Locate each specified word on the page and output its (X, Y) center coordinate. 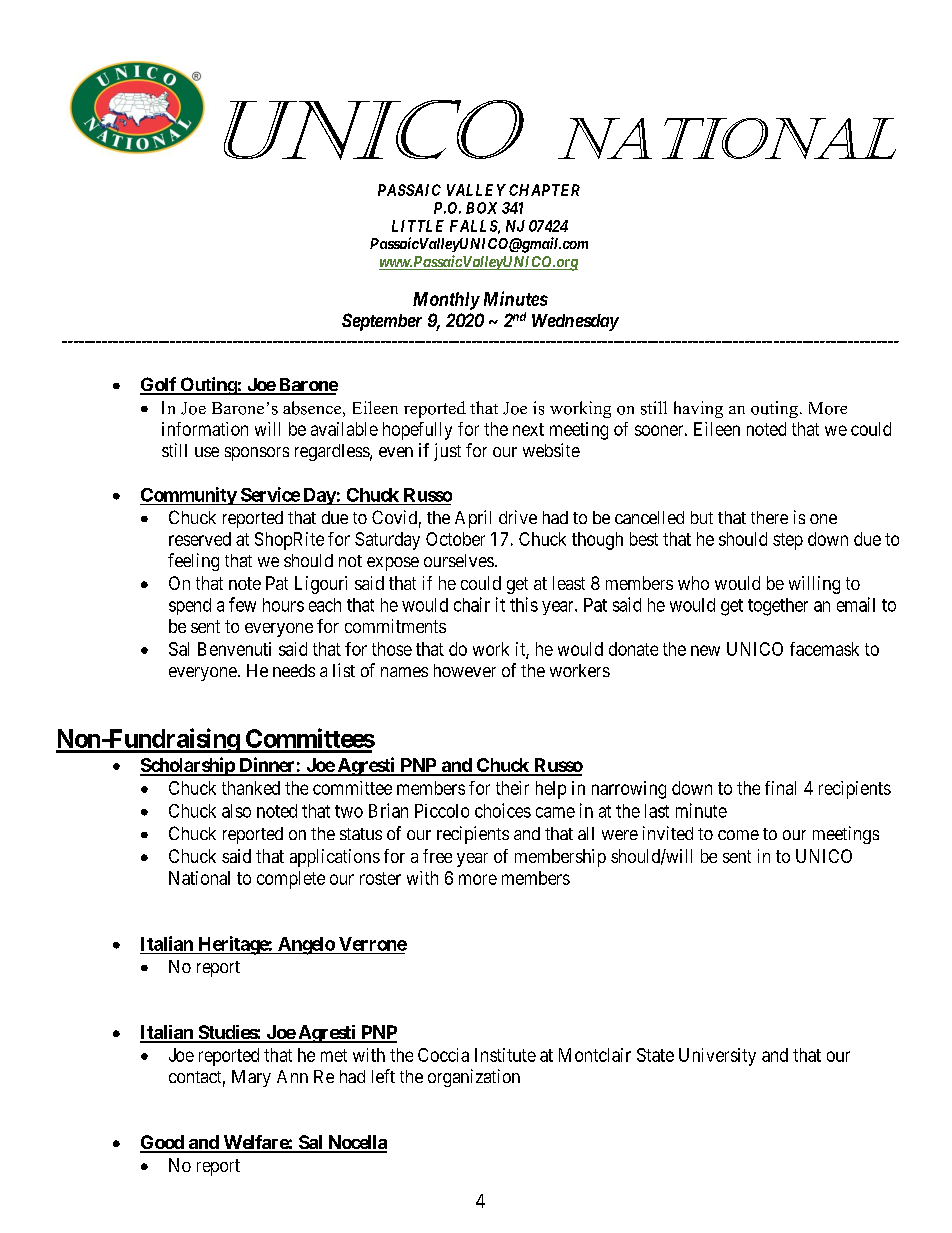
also (236, 811)
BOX (481, 208)
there (769, 517)
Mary (251, 1078)
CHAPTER (544, 190)
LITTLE (418, 226)
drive (518, 517)
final (780, 788)
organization (474, 1078)
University (717, 1057)
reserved (200, 539)
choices (503, 810)
